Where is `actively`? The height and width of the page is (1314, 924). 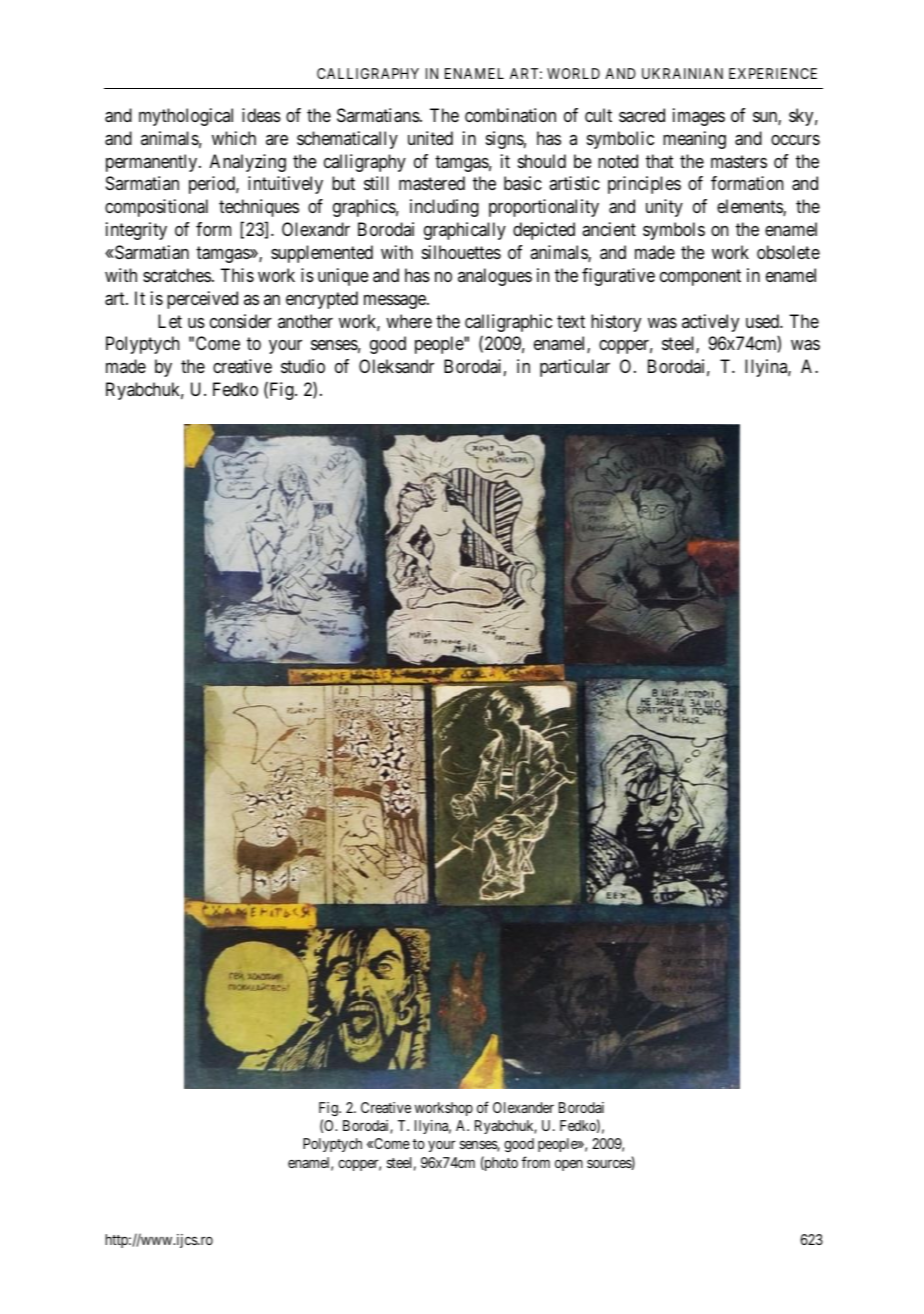
actively is located at coordinates (710, 323).
